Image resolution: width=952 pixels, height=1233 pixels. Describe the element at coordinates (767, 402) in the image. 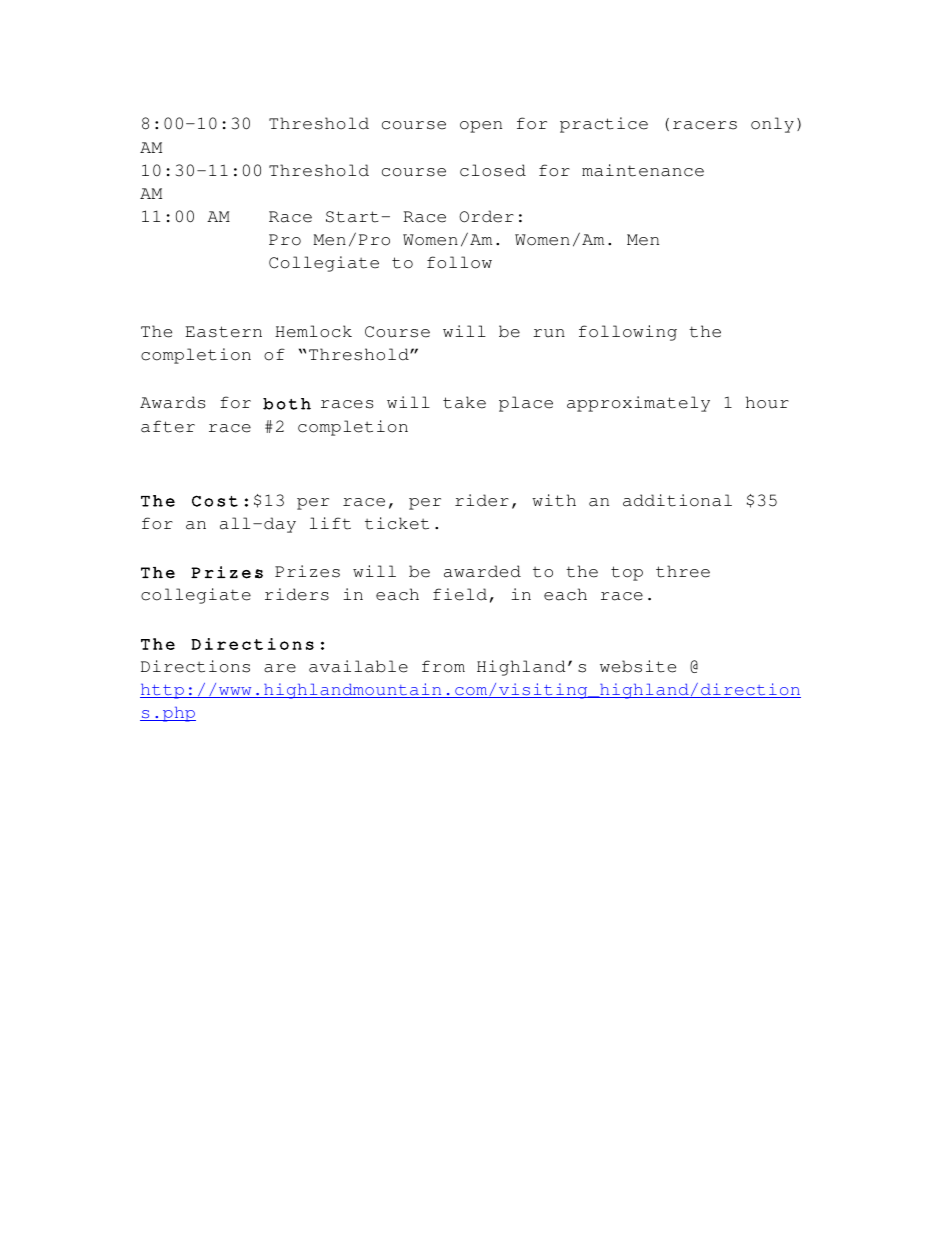

I see `hour` at that location.
